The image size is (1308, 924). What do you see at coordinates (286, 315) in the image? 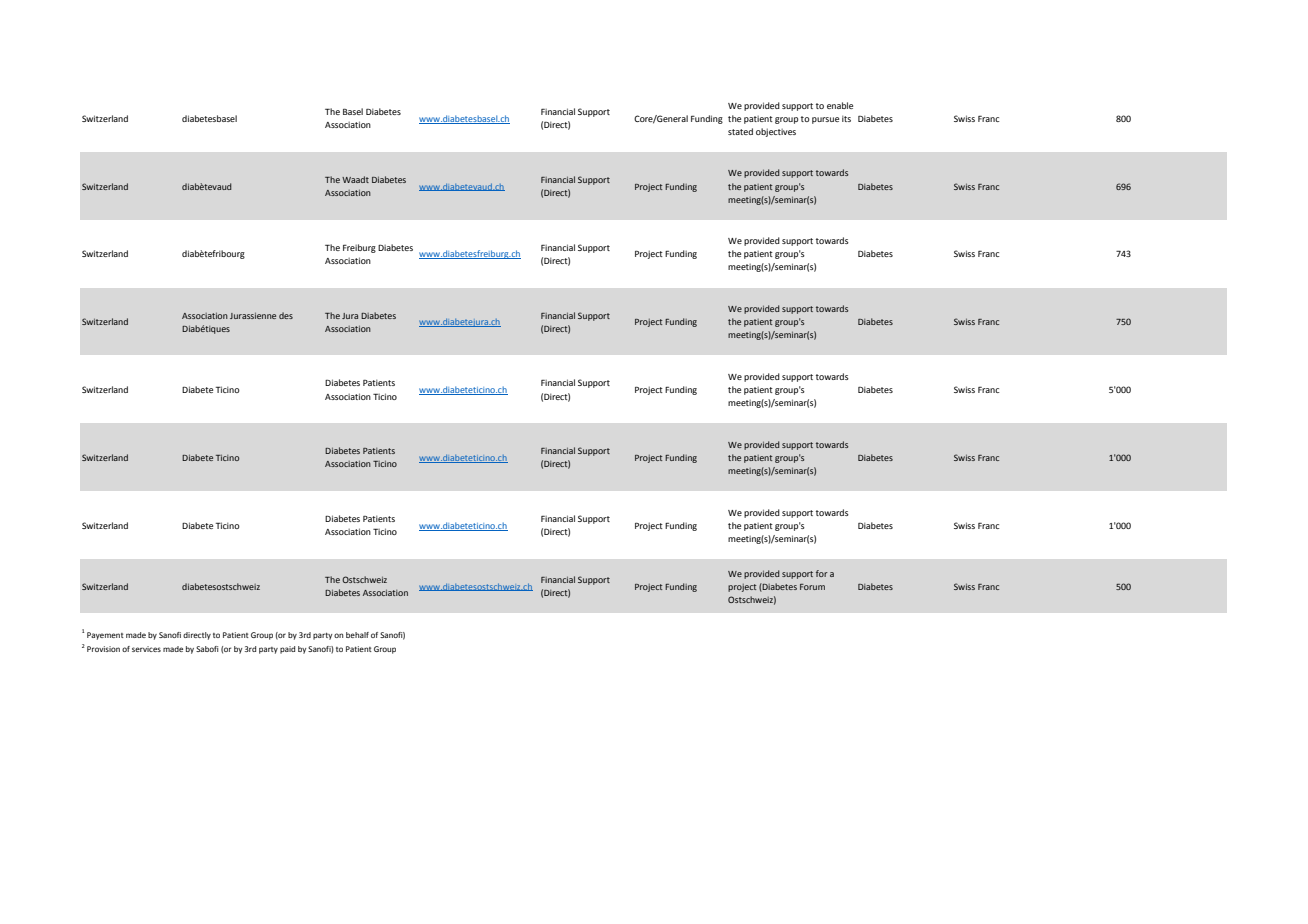
I see `des` at bounding box center [286, 315].
